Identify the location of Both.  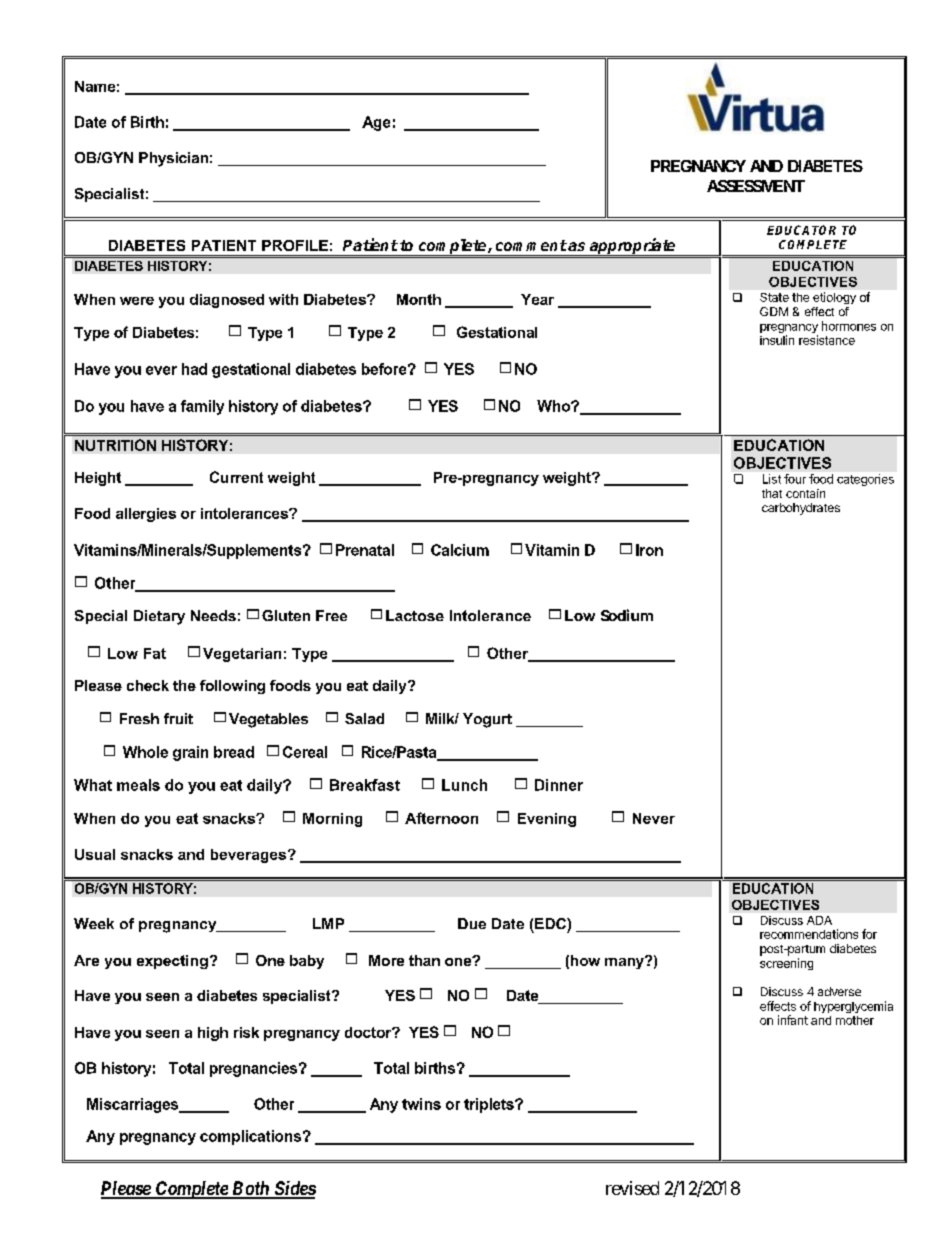
(250, 1189).
